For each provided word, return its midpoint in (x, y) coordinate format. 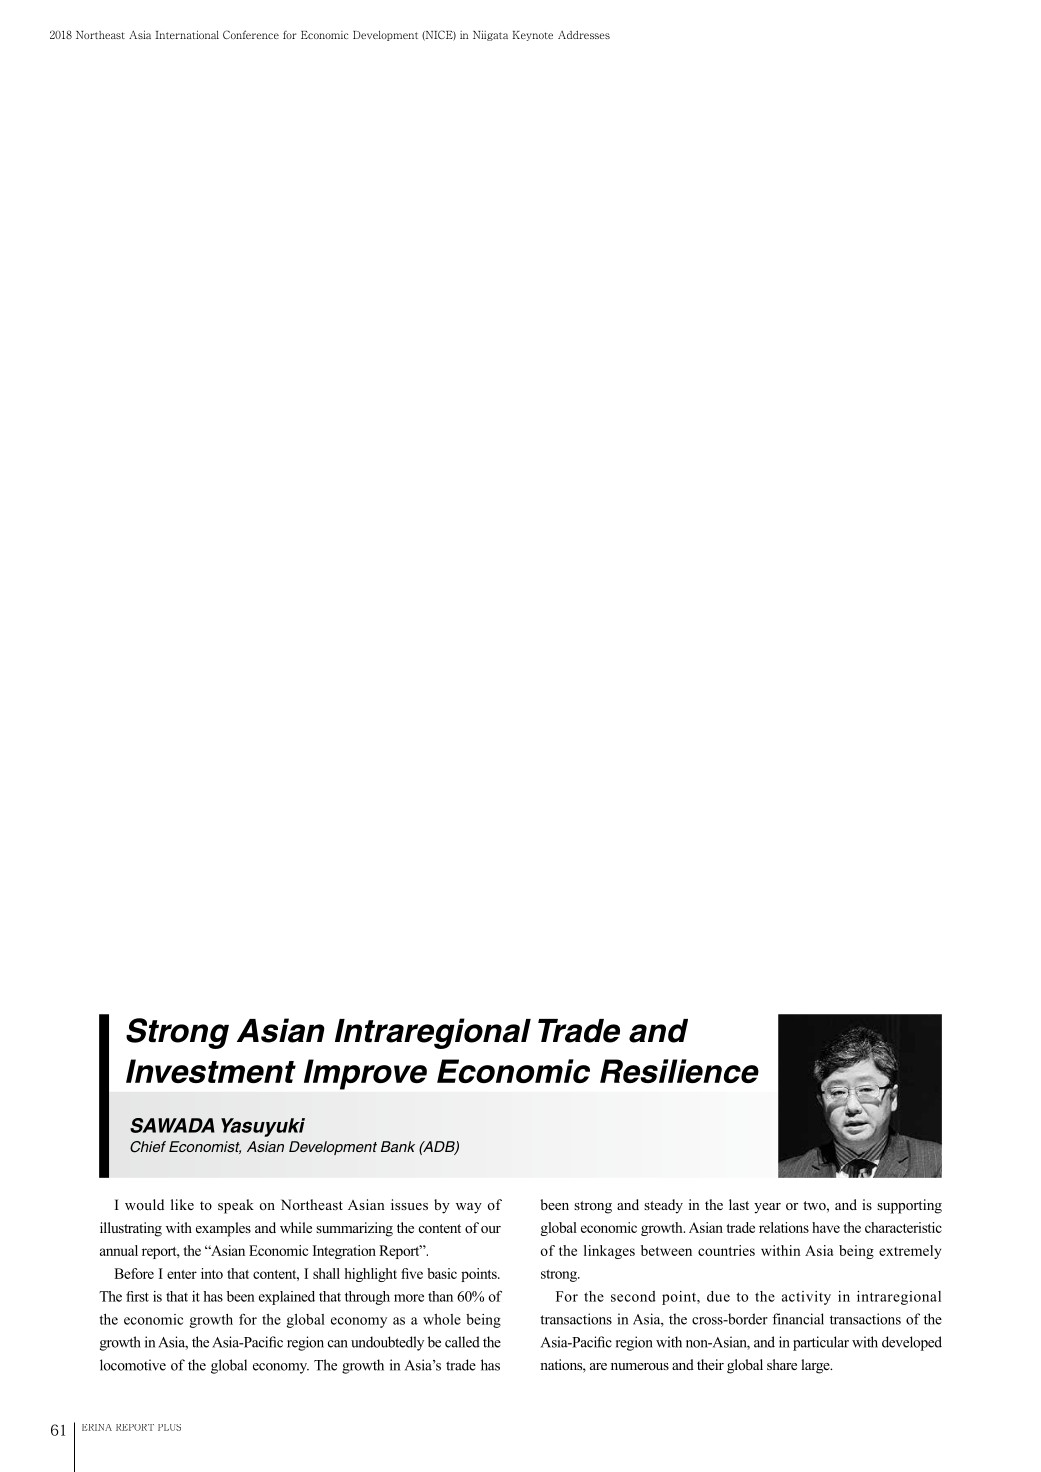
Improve (365, 1074)
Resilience (679, 1071)
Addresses (584, 35)
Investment (211, 1071)
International (187, 34)
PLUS (169, 1427)
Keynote (532, 36)
